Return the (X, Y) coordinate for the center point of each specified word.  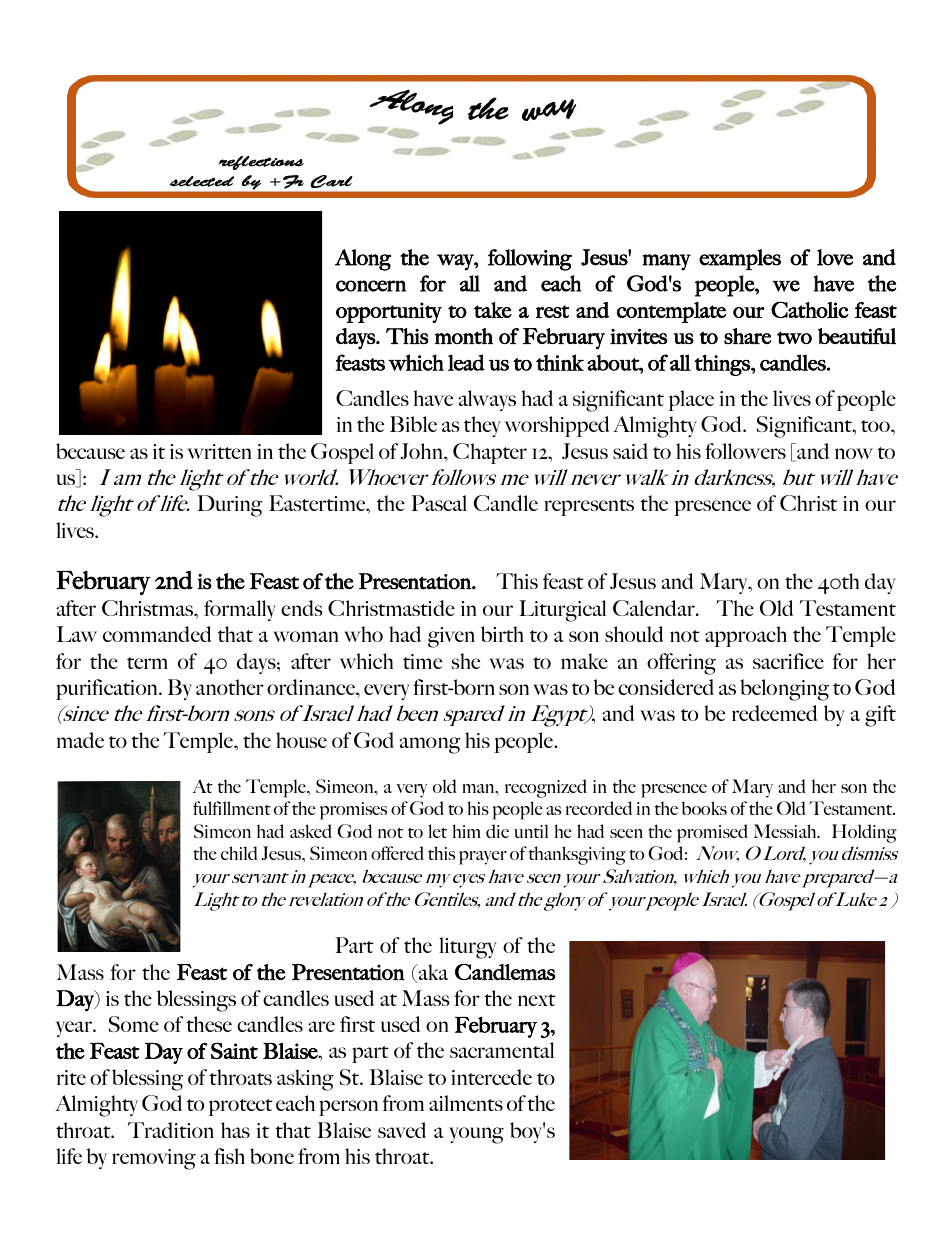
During (230, 506)
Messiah (786, 831)
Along (363, 260)
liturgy (468, 948)
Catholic (810, 309)
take (493, 310)
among (430, 745)
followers (745, 451)
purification (108, 689)
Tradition (171, 1130)
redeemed (774, 713)
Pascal (439, 503)
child (239, 853)
